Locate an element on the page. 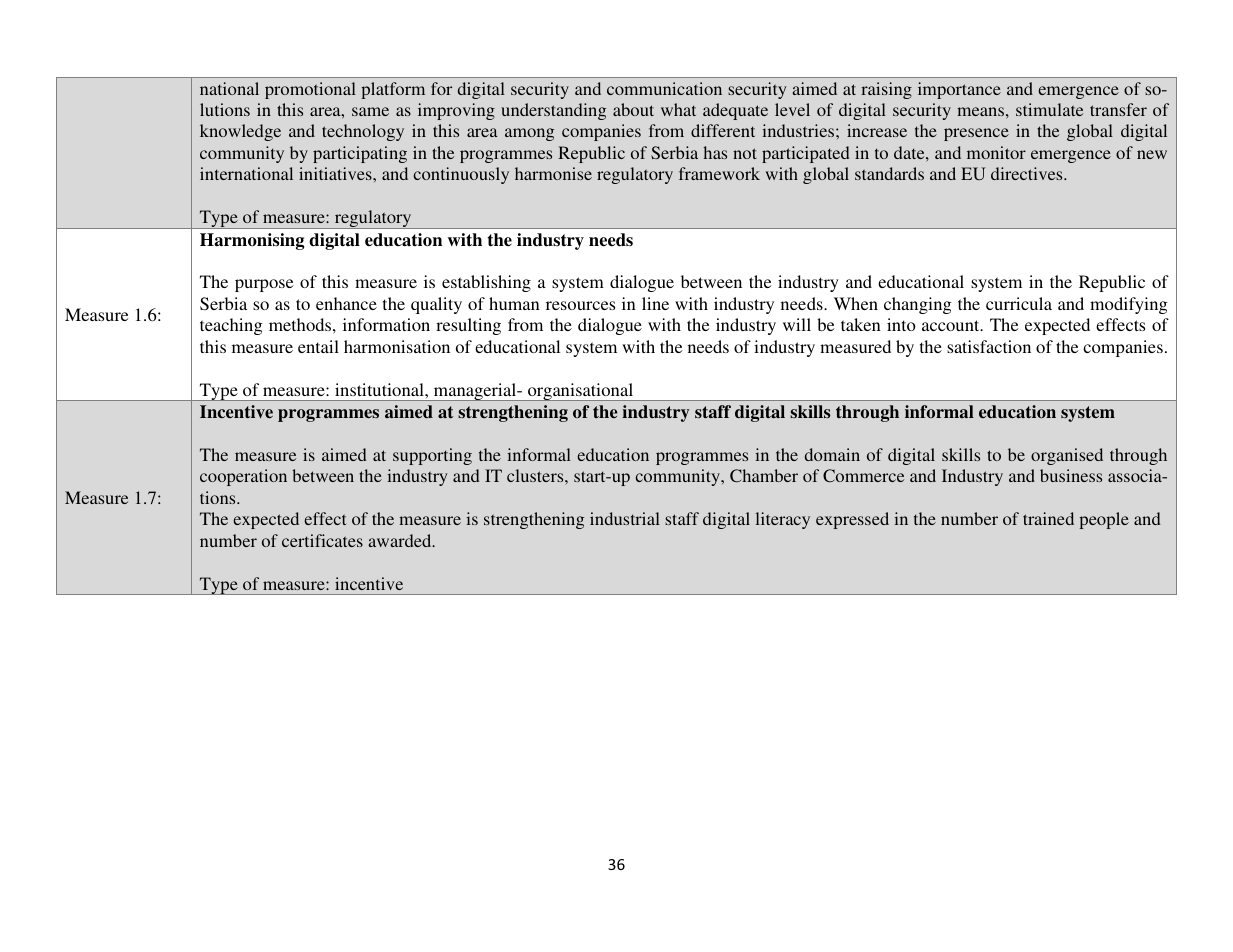 The height and width of the page is (952, 1233). certificates is located at coordinates (322, 540).
